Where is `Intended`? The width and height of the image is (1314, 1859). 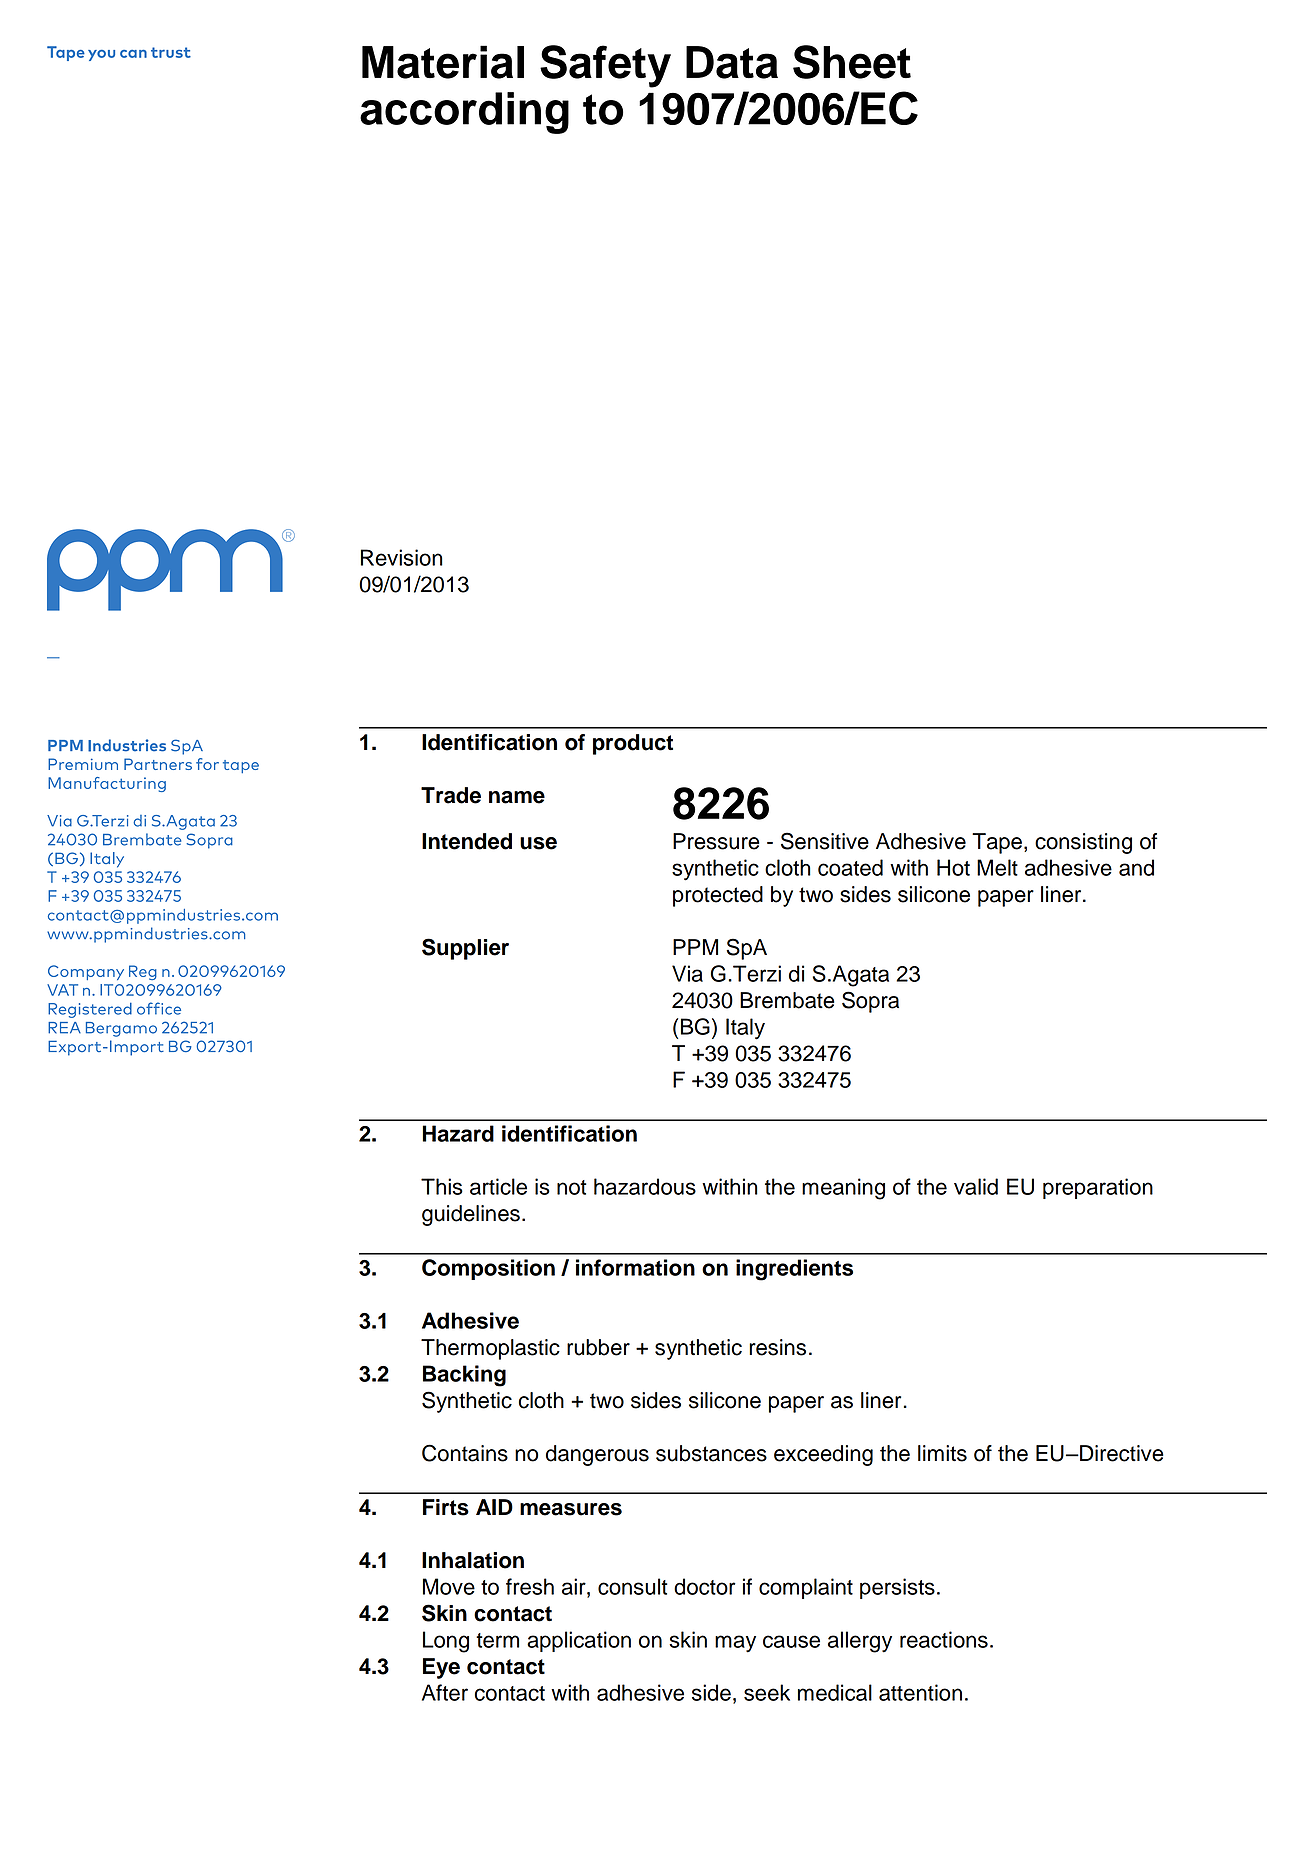
Intended is located at coordinates (467, 841).
